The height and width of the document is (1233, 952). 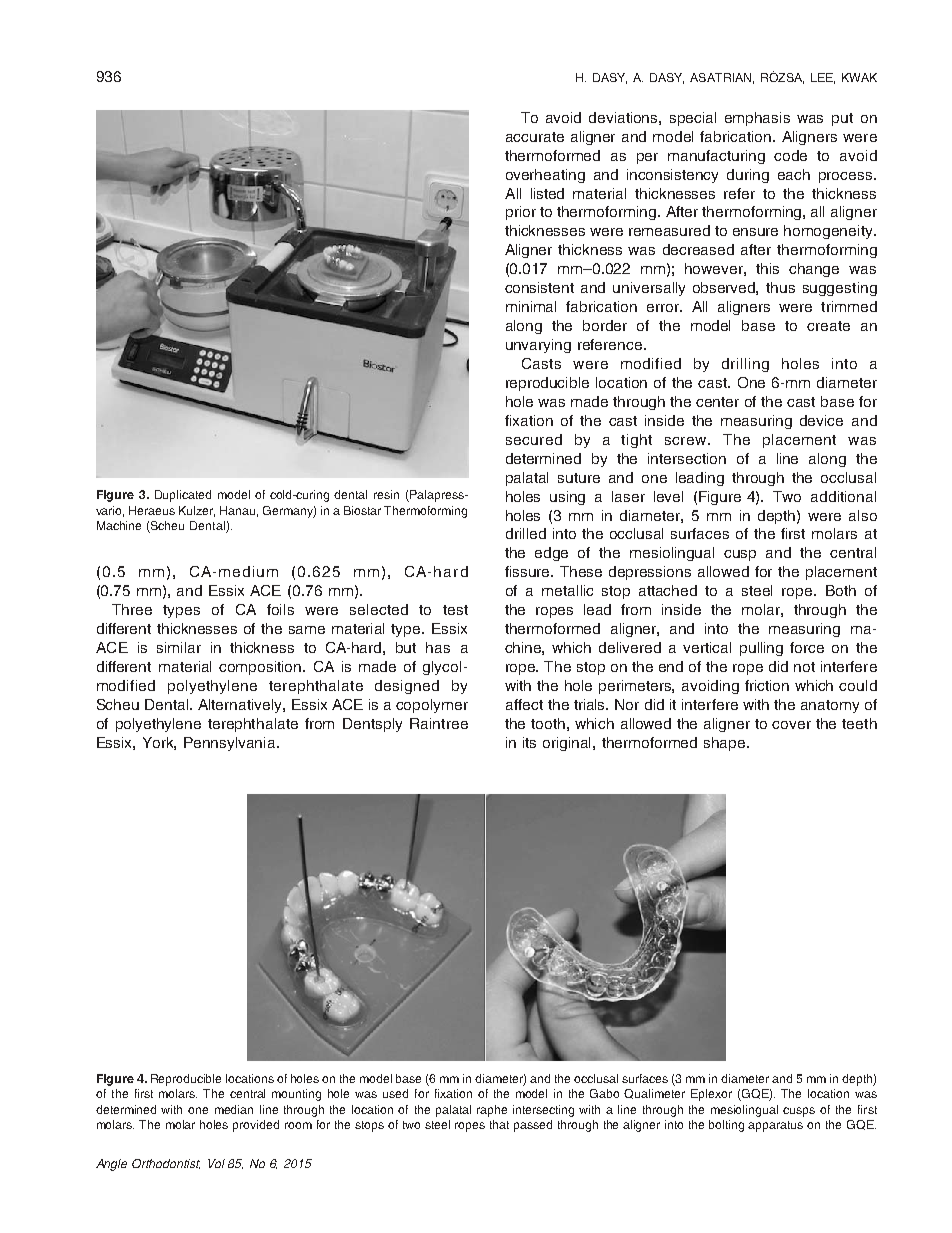 What do you see at coordinates (521, 213) in the document?
I see `prior` at bounding box center [521, 213].
